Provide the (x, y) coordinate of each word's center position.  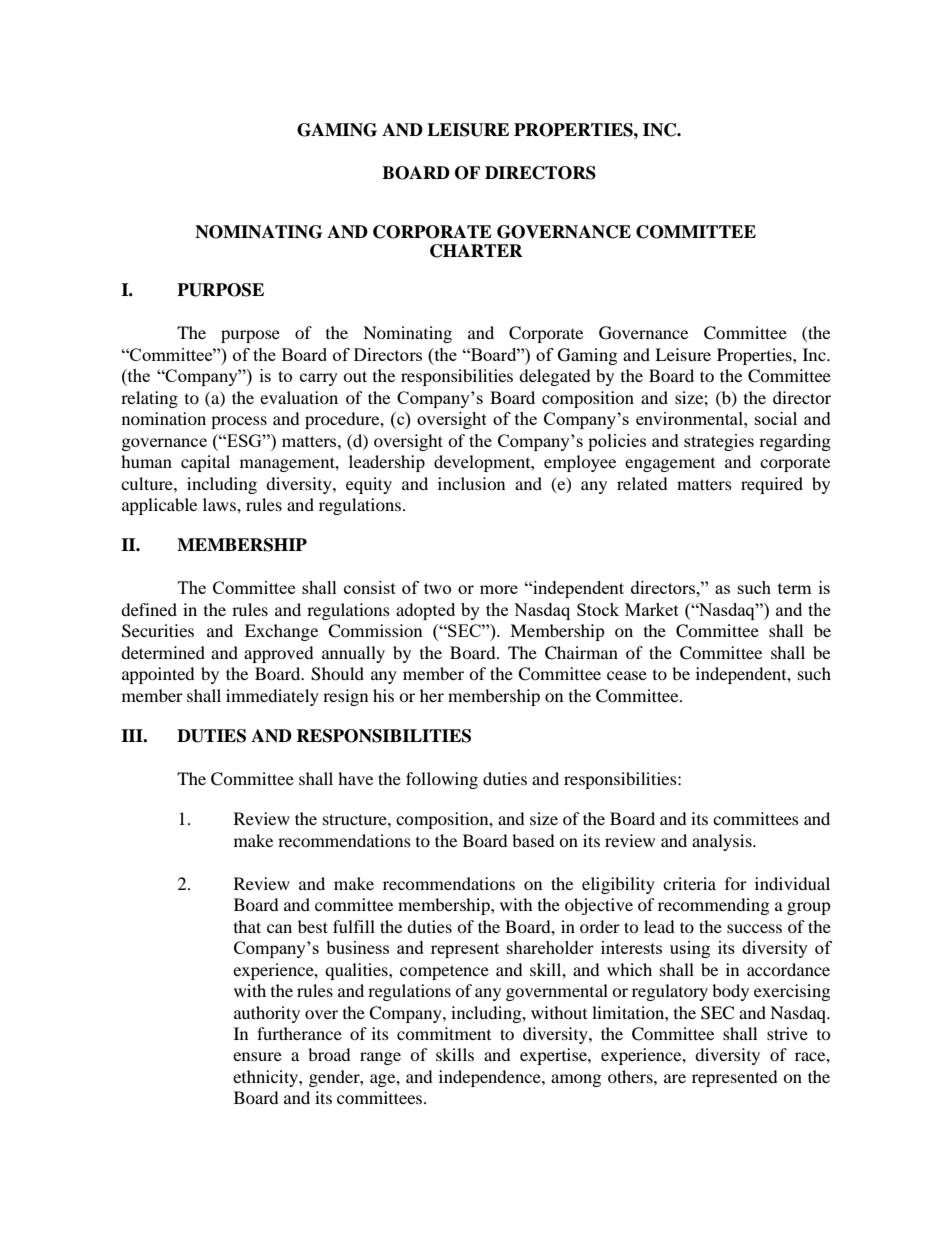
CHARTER (476, 251)
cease (627, 675)
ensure (257, 1056)
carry (319, 379)
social (776, 418)
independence (491, 1078)
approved (279, 654)
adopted (425, 611)
